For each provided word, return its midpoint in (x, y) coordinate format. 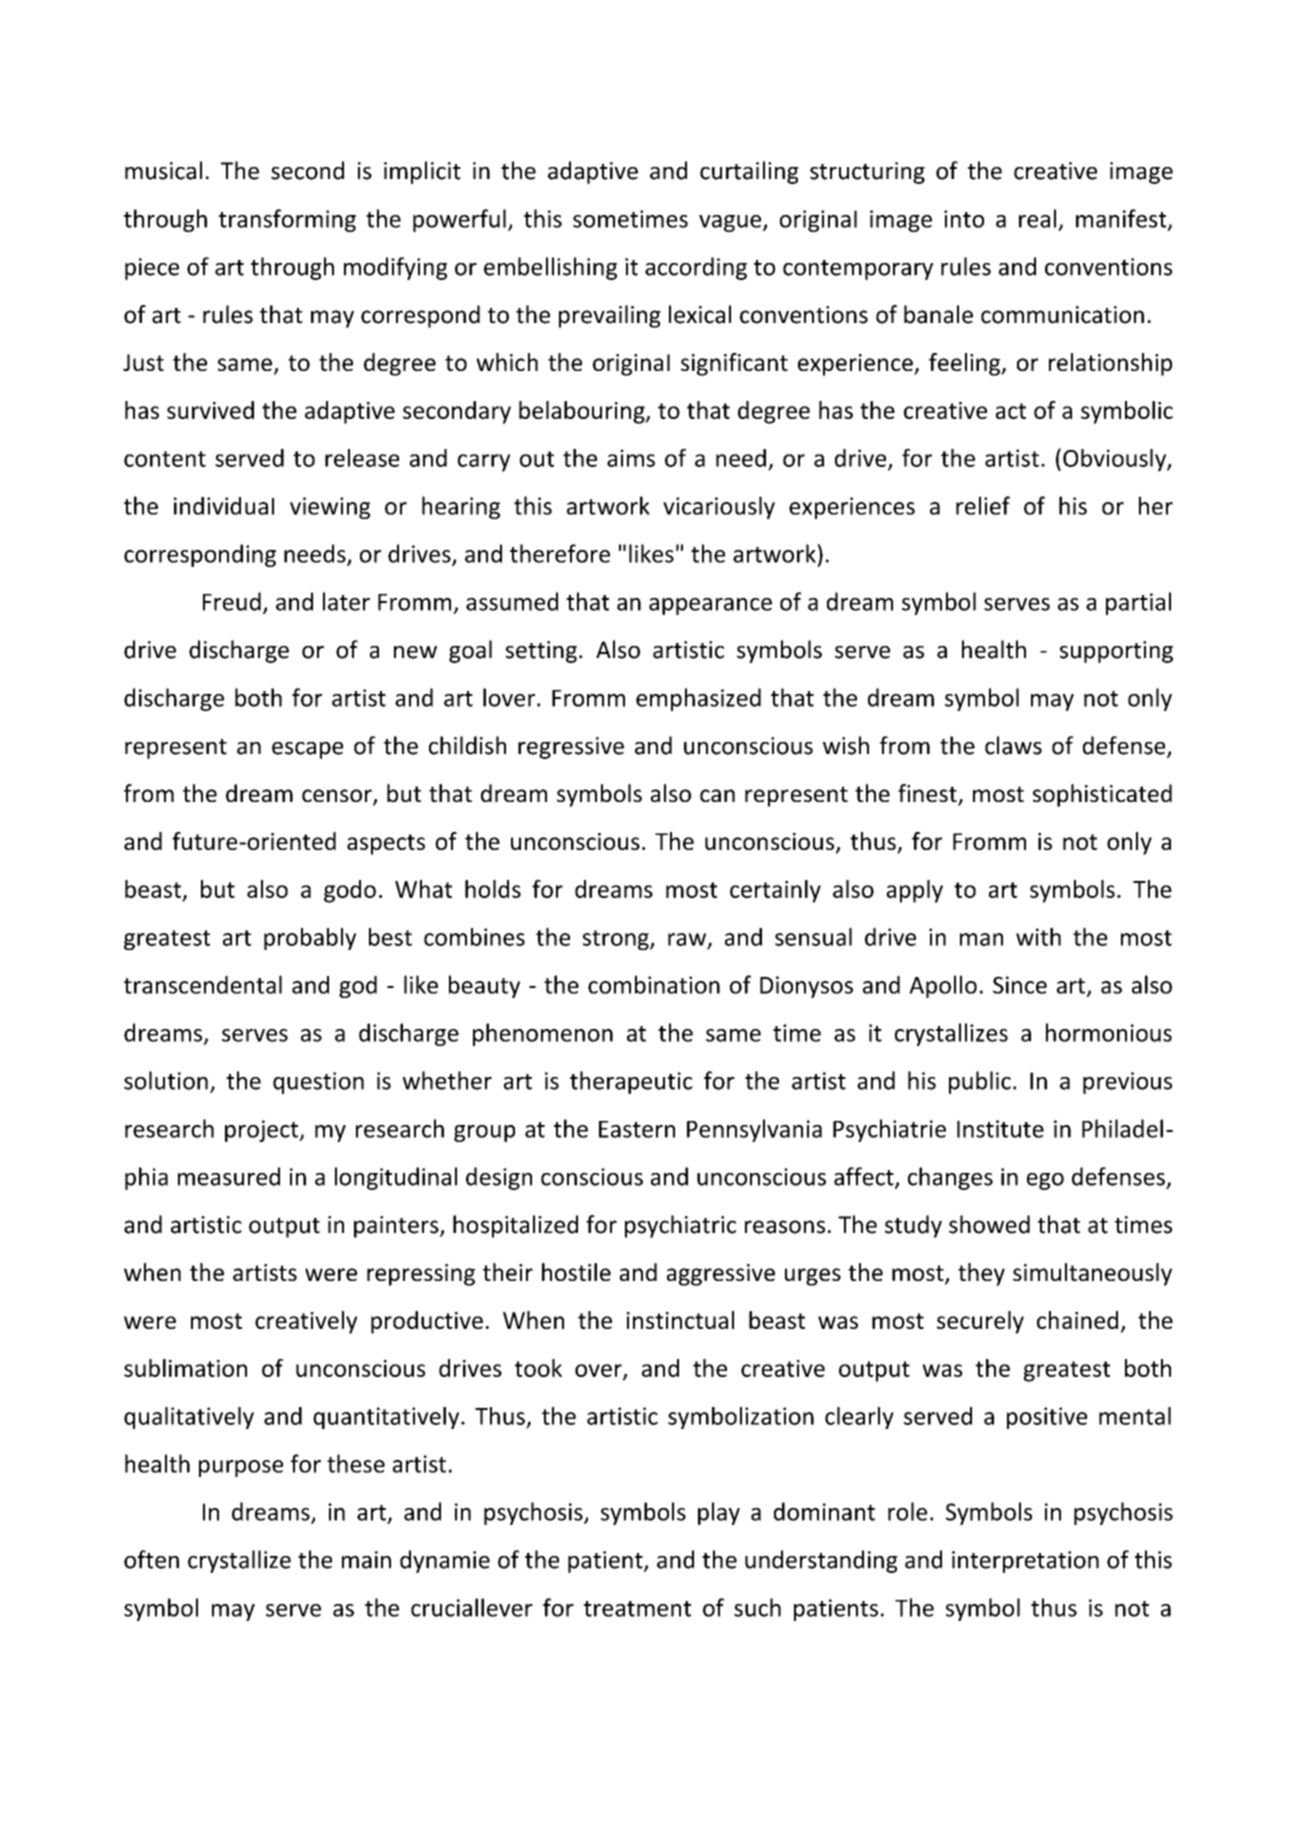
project (263, 1131)
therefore (560, 553)
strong (617, 940)
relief (983, 505)
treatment (637, 1609)
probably (310, 939)
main (366, 1560)
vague (731, 223)
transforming (287, 220)
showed (989, 1224)
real (1037, 218)
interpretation (1025, 1562)
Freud (232, 601)
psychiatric (680, 1226)
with (1038, 937)
